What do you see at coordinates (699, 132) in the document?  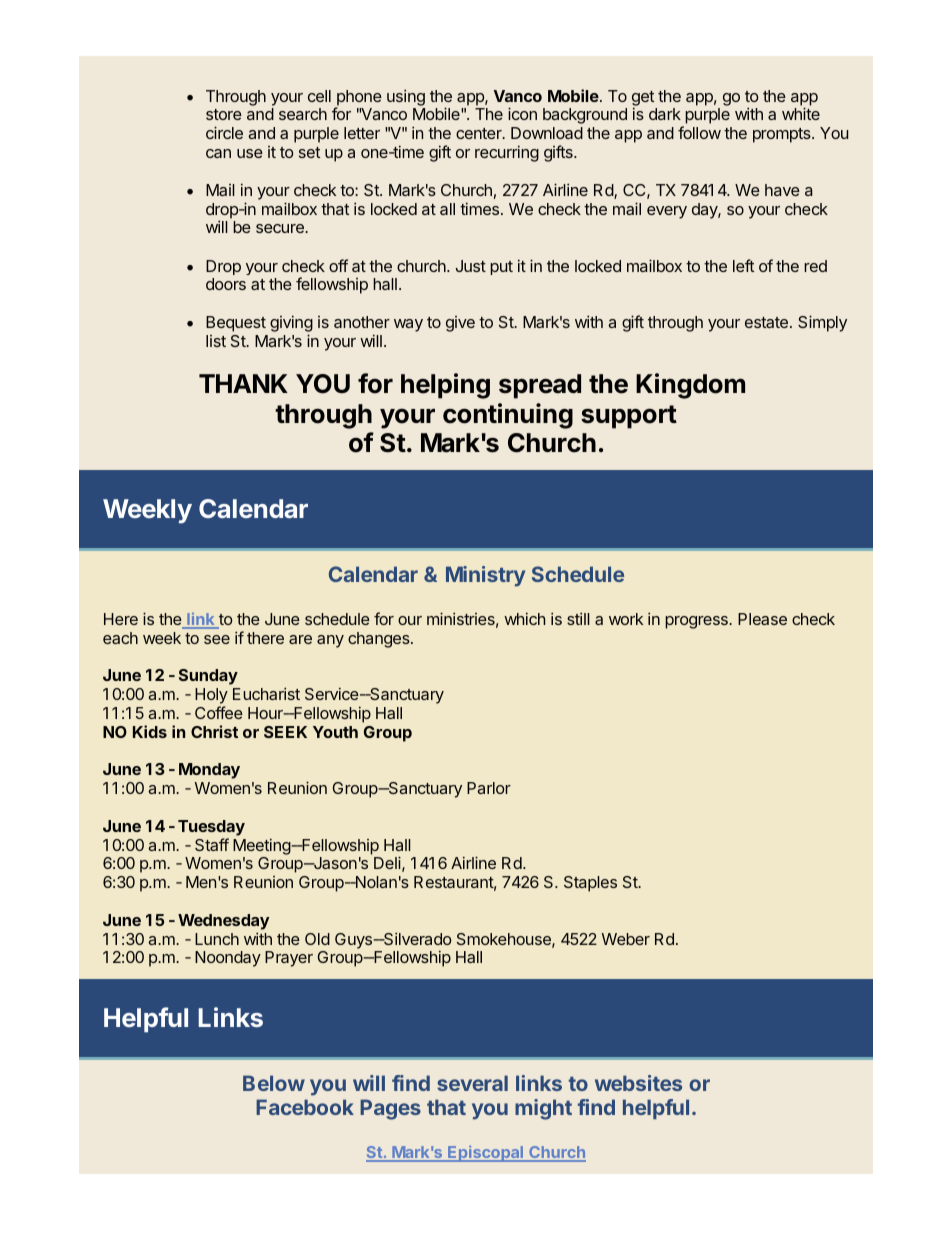 I see `follow` at bounding box center [699, 132].
